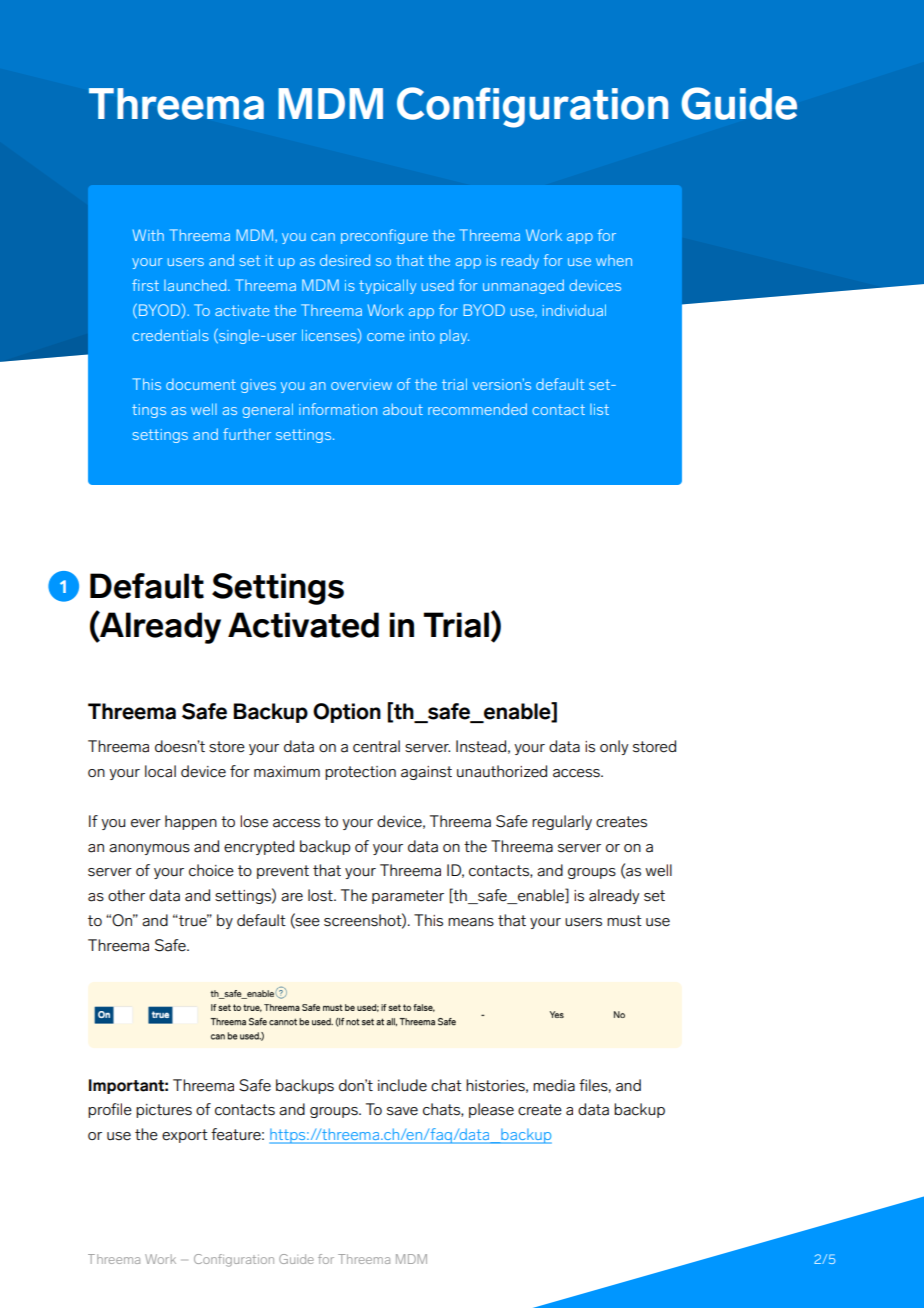 This screenshot has width=924, height=1308. What do you see at coordinates (247, 434) in the screenshot?
I see `further` at bounding box center [247, 434].
